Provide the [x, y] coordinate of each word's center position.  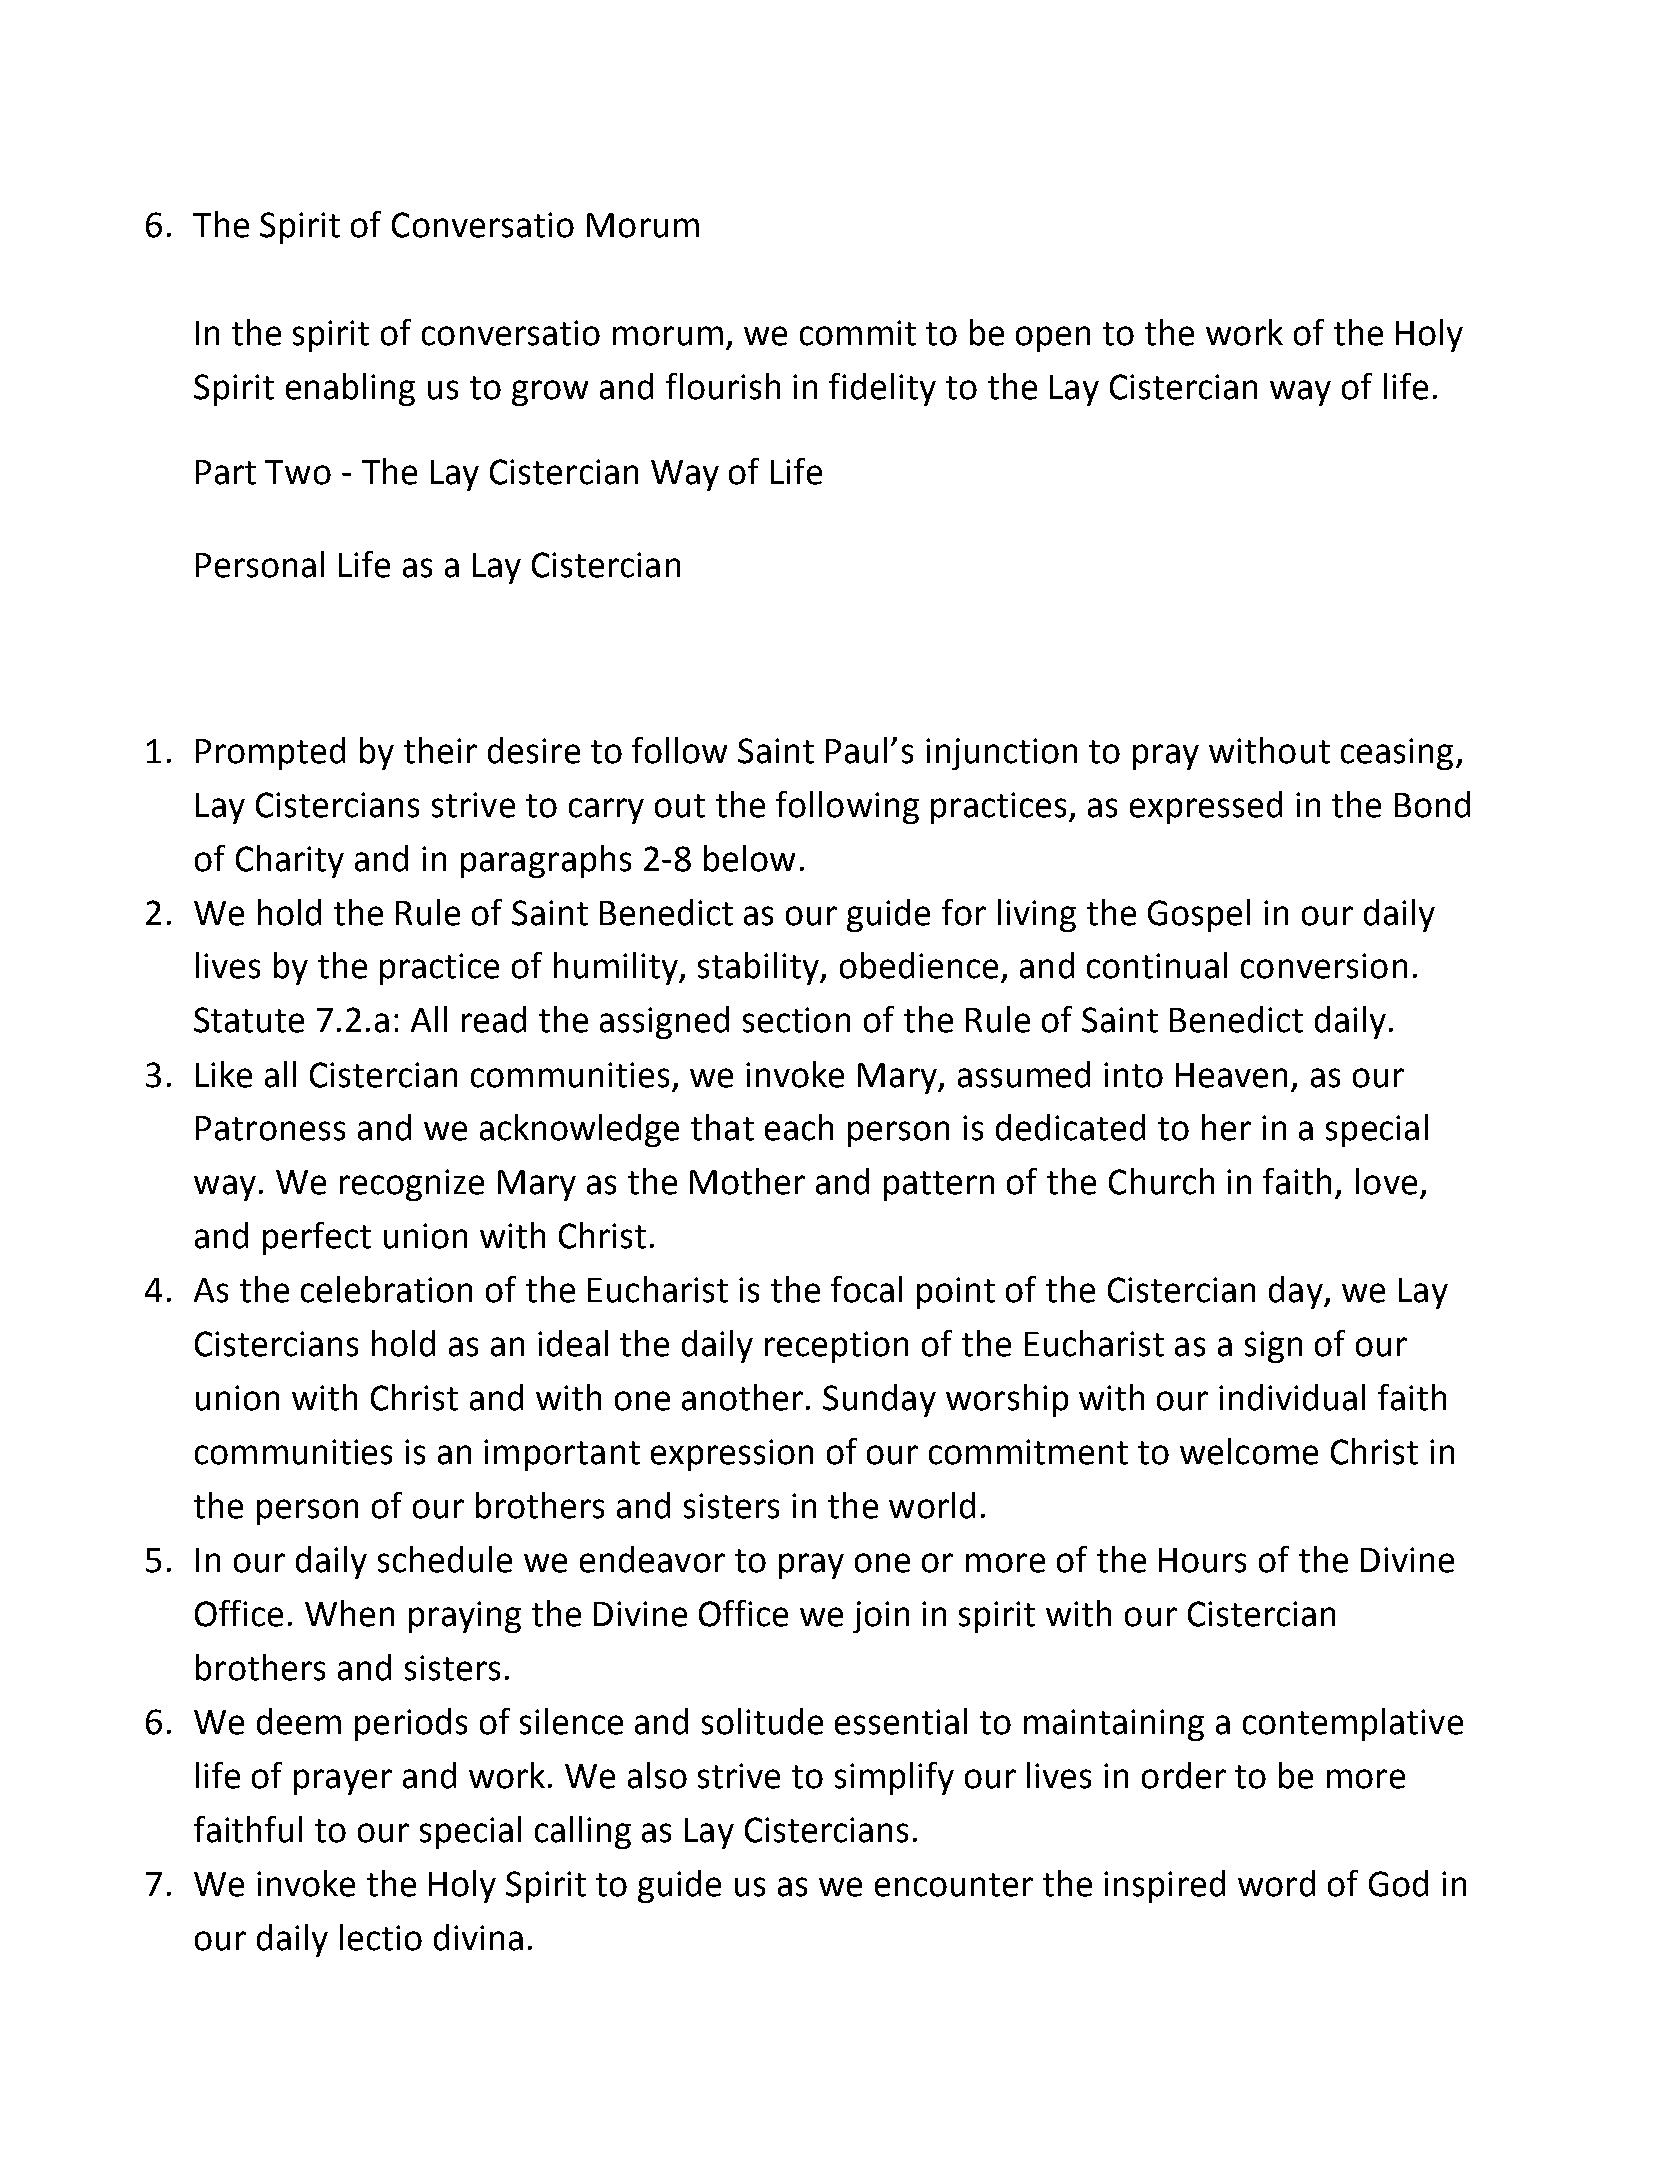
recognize [412, 1185]
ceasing [1397, 754]
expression [732, 1455]
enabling [350, 389]
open [1053, 339]
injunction [1001, 754]
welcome [1249, 1451]
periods [411, 1724]
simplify [894, 1778]
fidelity [882, 389]
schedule [445, 1559]
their [440, 750]
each [799, 1127]
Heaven [1231, 1075]
